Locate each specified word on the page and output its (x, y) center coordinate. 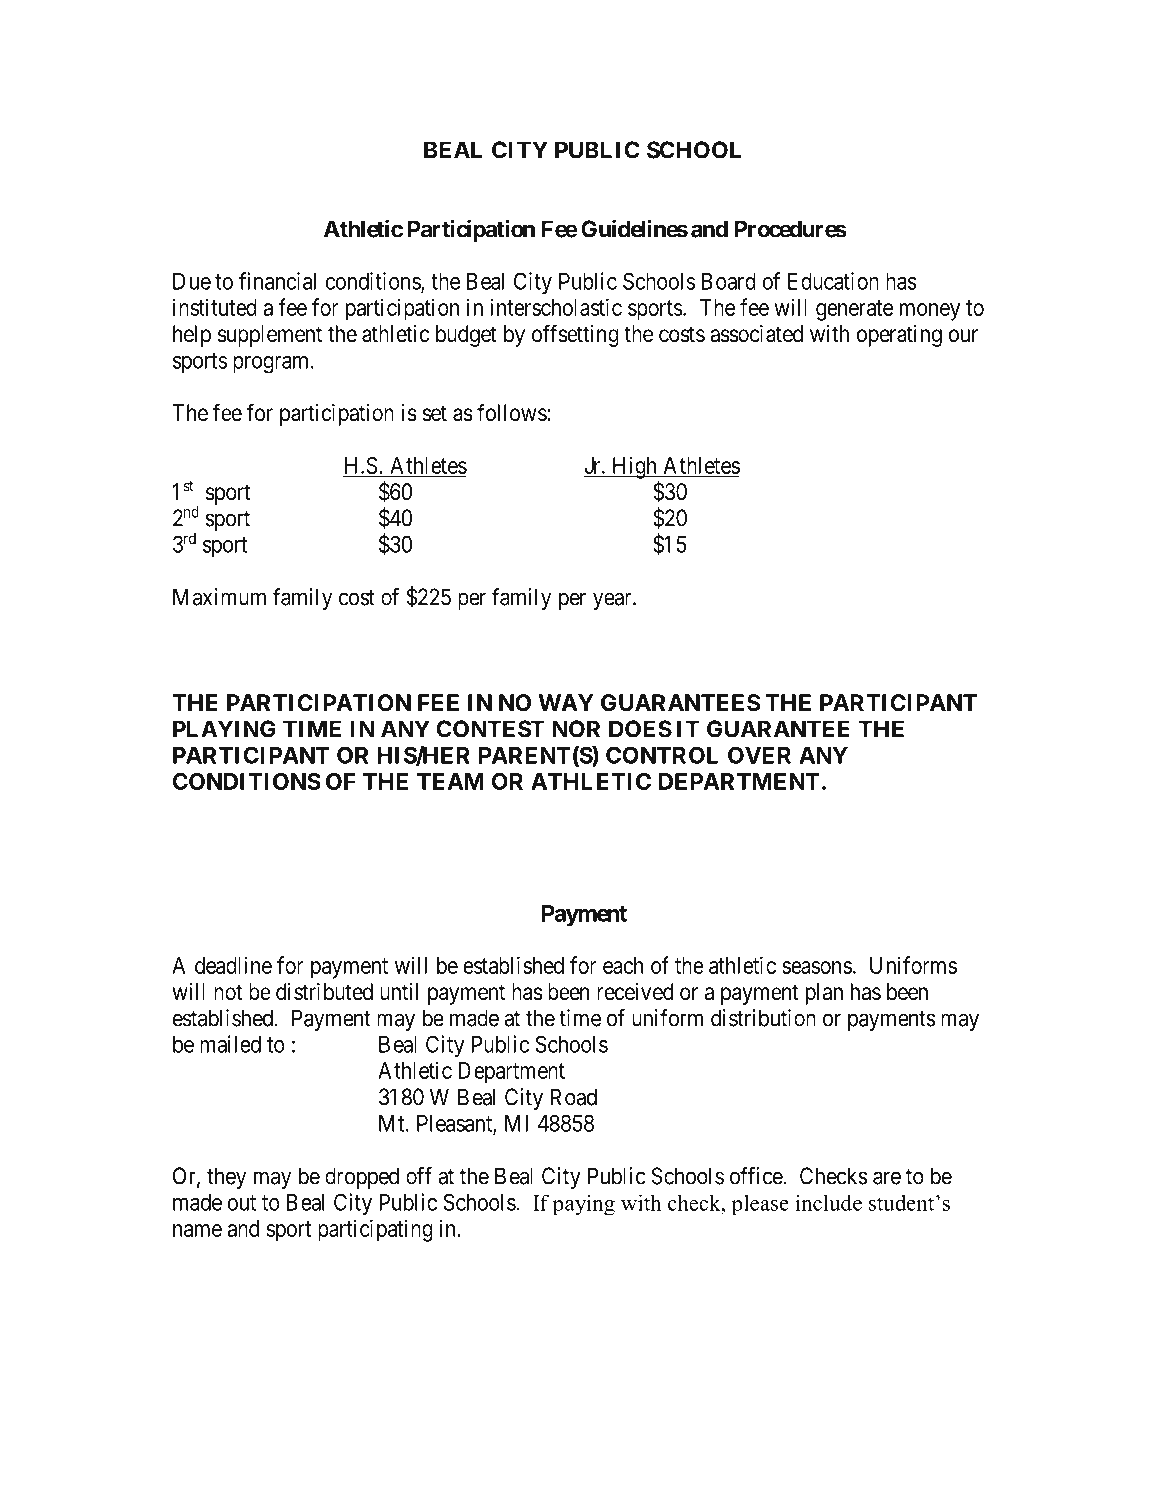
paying (584, 1205)
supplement (270, 336)
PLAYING (224, 729)
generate (854, 310)
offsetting (575, 335)
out (242, 1203)
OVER (759, 755)
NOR (576, 729)
